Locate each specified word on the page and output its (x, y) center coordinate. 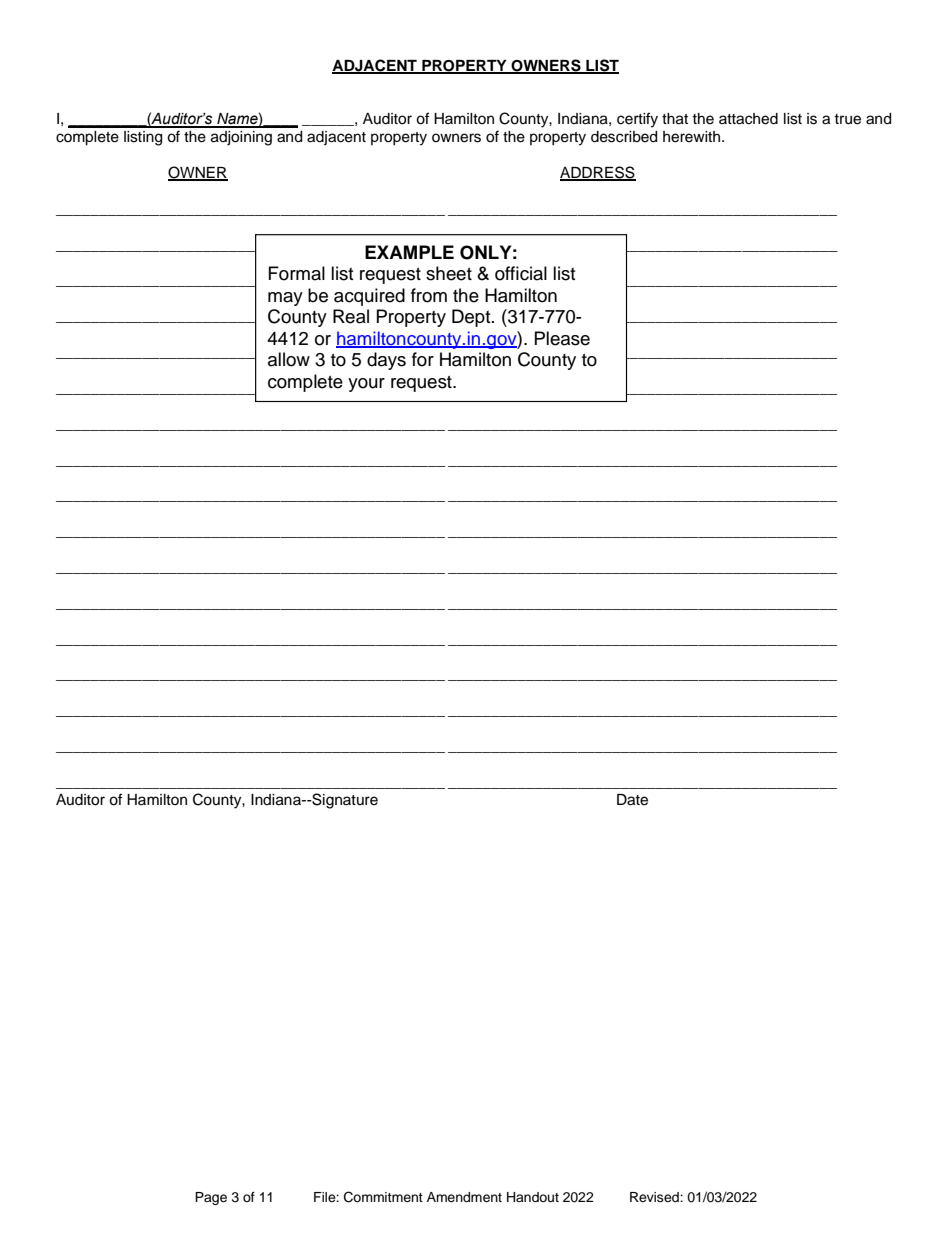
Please (562, 338)
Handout (533, 1197)
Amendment (464, 1197)
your (366, 385)
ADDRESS (598, 173)
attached (748, 119)
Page (211, 1198)
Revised (655, 1197)
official (521, 273)
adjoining (241, 138)
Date (632, 800)
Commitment (383, 1197)
